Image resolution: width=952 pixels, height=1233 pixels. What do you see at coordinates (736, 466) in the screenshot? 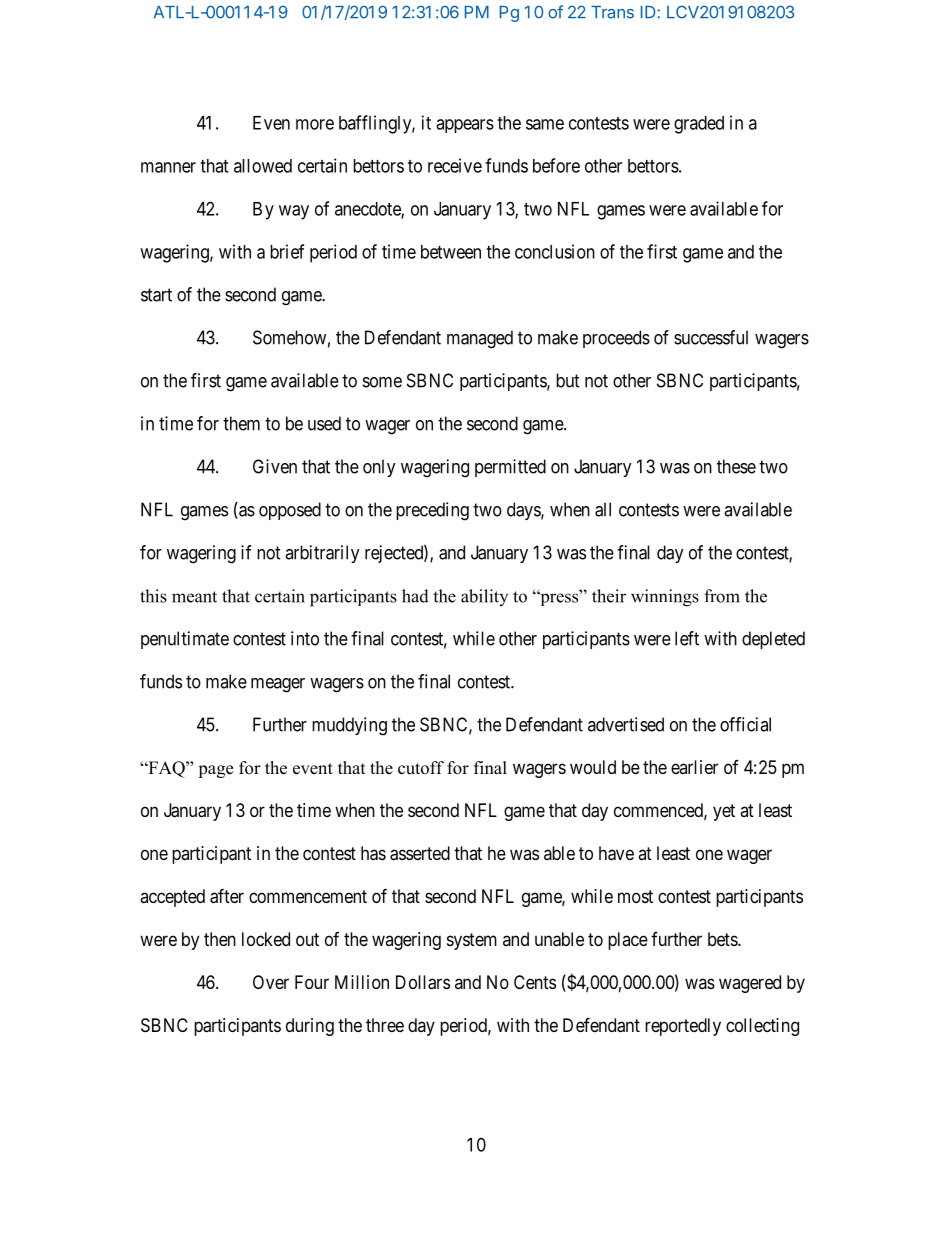
I see `these` at bounding box center [736, 466].
